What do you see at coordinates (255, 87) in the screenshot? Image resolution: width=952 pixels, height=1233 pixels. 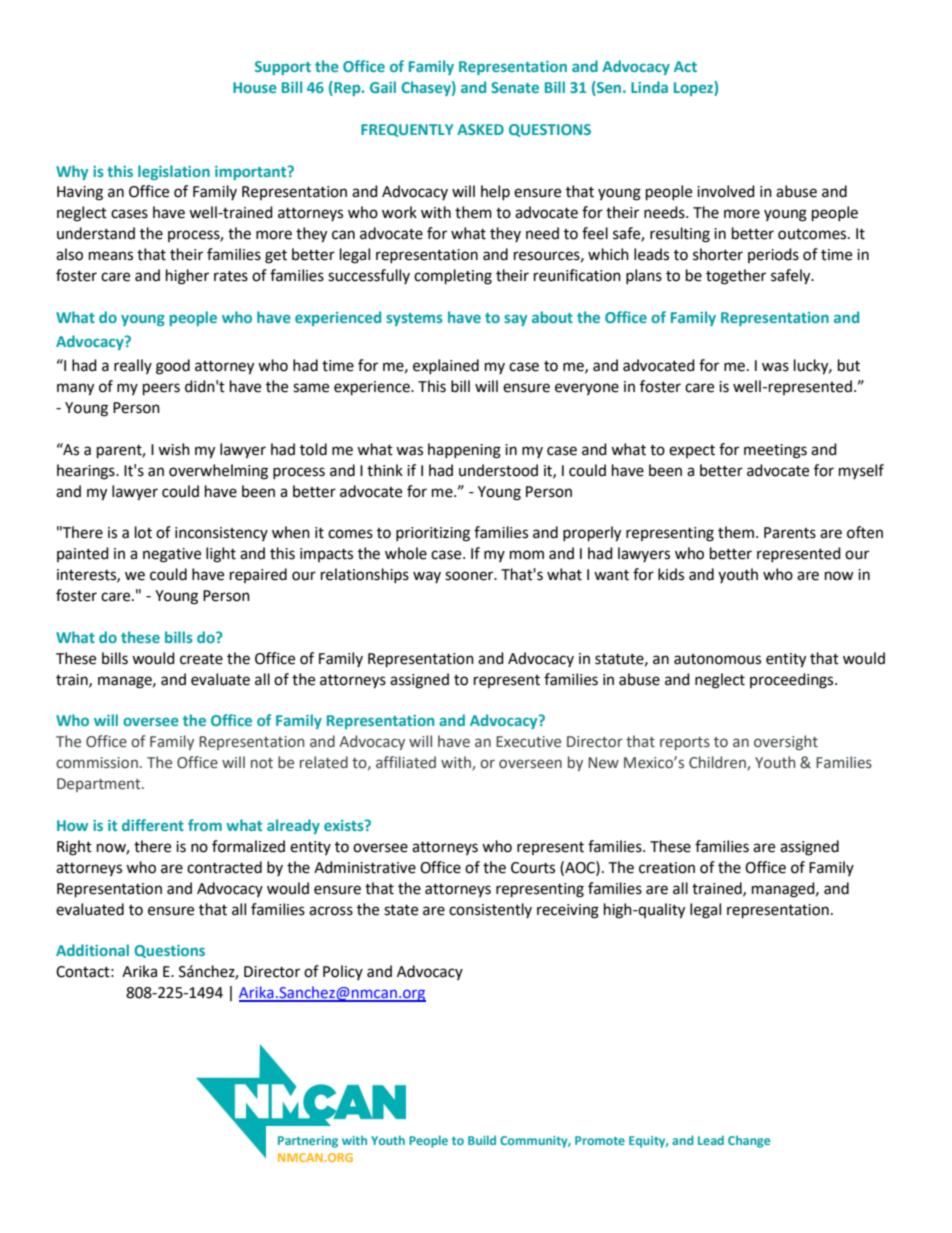 I see `House` at bounding box center [255, 87].
